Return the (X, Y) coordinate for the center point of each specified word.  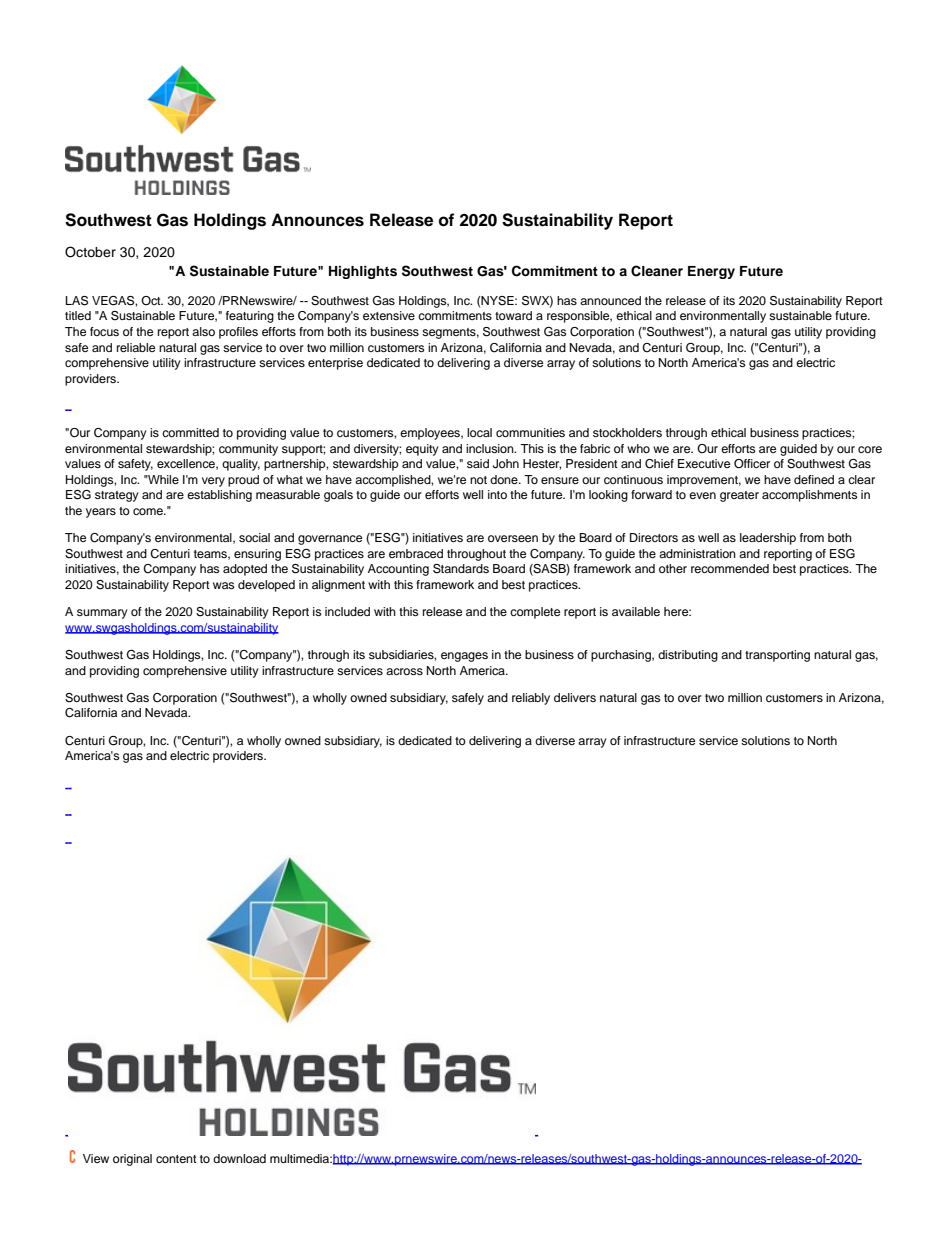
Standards (461, 569)
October (90, 252)
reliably (531, 699)
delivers (575, 697)
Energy (711, 272)
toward (513, 315)
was (223, 585)
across (404, 671)
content (176, 1159)
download (239, 1158)
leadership (768, 539)
